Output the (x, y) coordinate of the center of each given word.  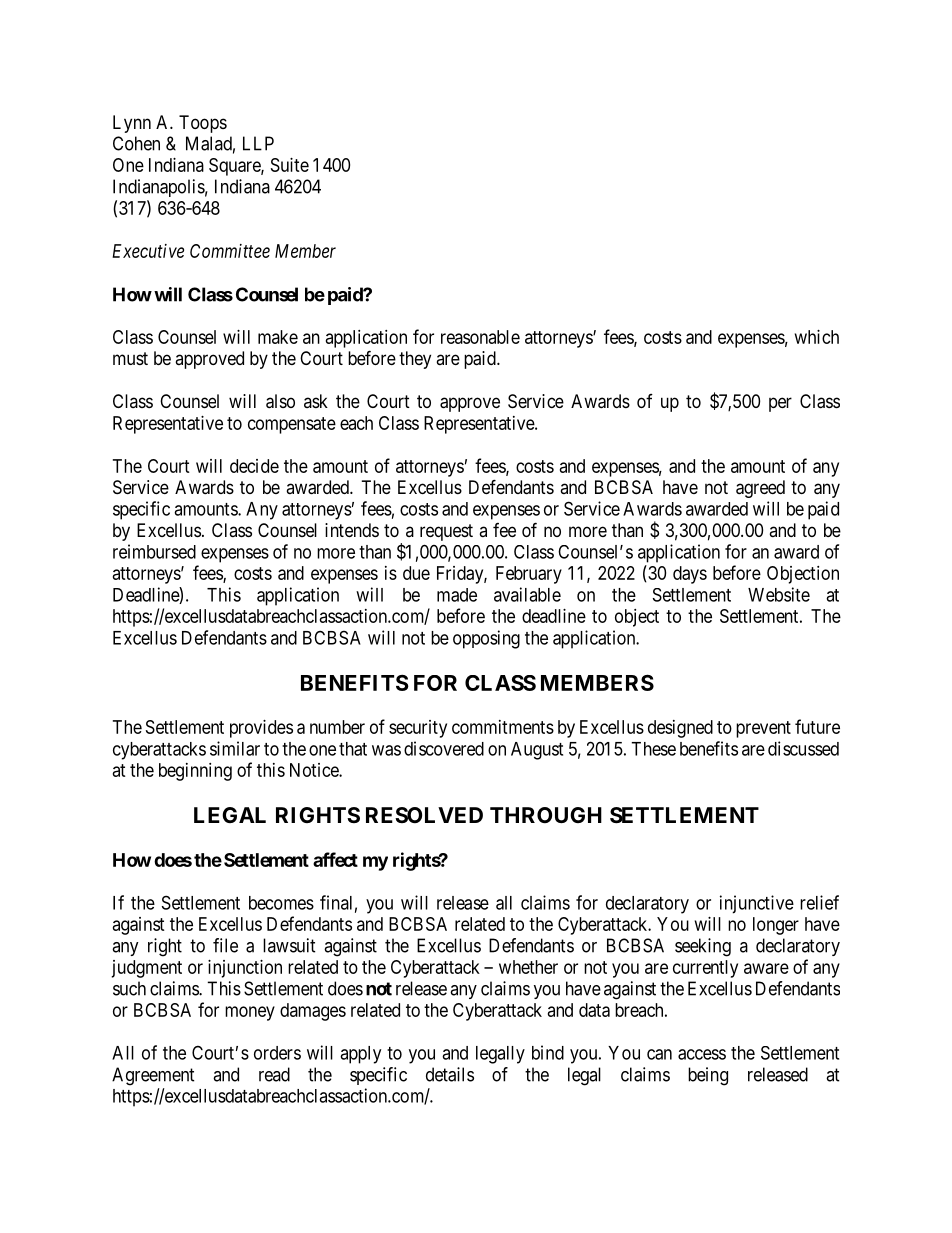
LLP (258, 143)
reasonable (480, 337)
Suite (290, 165)
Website (779, 594)
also (280, 401)
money (250, 1013)
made (457, 595)
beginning (195, 772)
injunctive (757, 904)
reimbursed (154, 551)
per (780, 404)
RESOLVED (424, 815)
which (817, 337)
